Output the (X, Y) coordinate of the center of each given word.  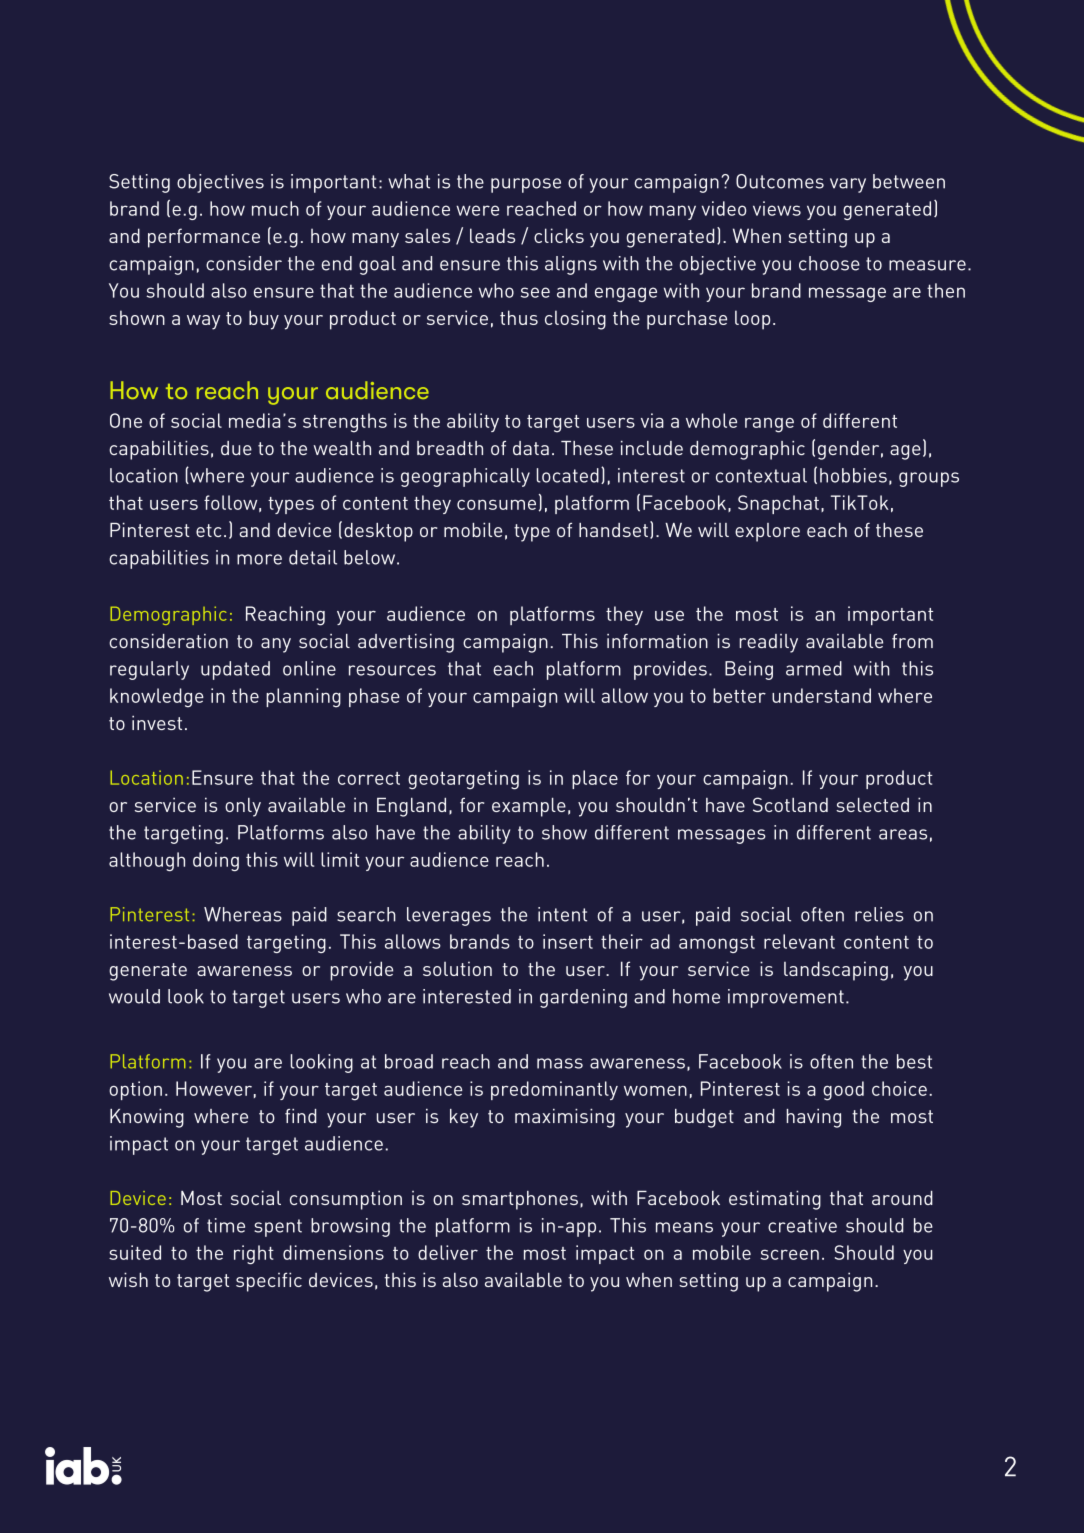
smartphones (520, 1200)
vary (848, 185)
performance (204, 238)
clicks (559, 235)
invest (157, 723)
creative (802, 1225)
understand (821, 695)
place (595, 779)
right (254, 1254)
